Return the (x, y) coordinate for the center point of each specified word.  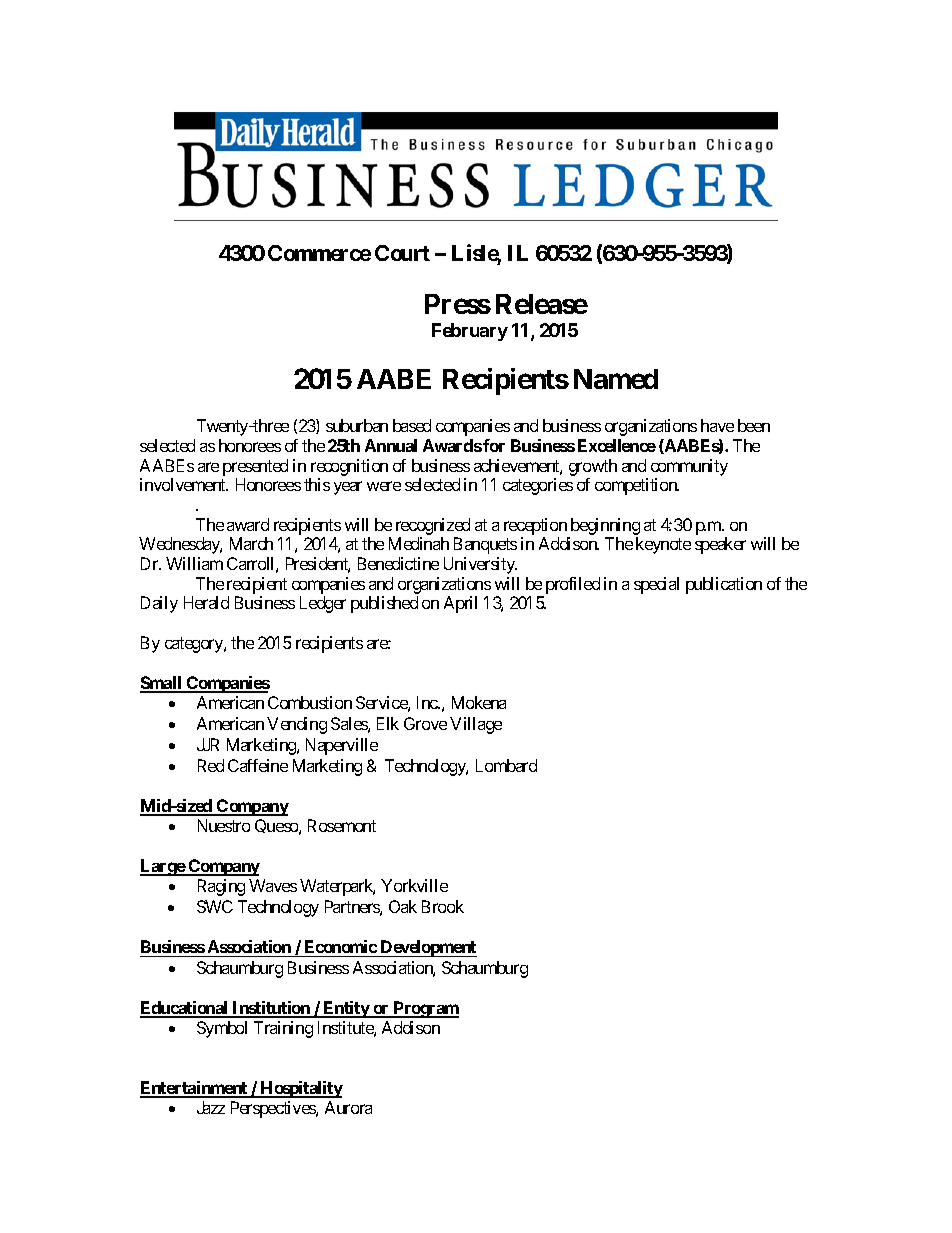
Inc (428, 702)
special (656, 585)
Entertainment (195, 1089)
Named (616, 379)
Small (162, 684)
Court (402, 253)
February (470, 332)
